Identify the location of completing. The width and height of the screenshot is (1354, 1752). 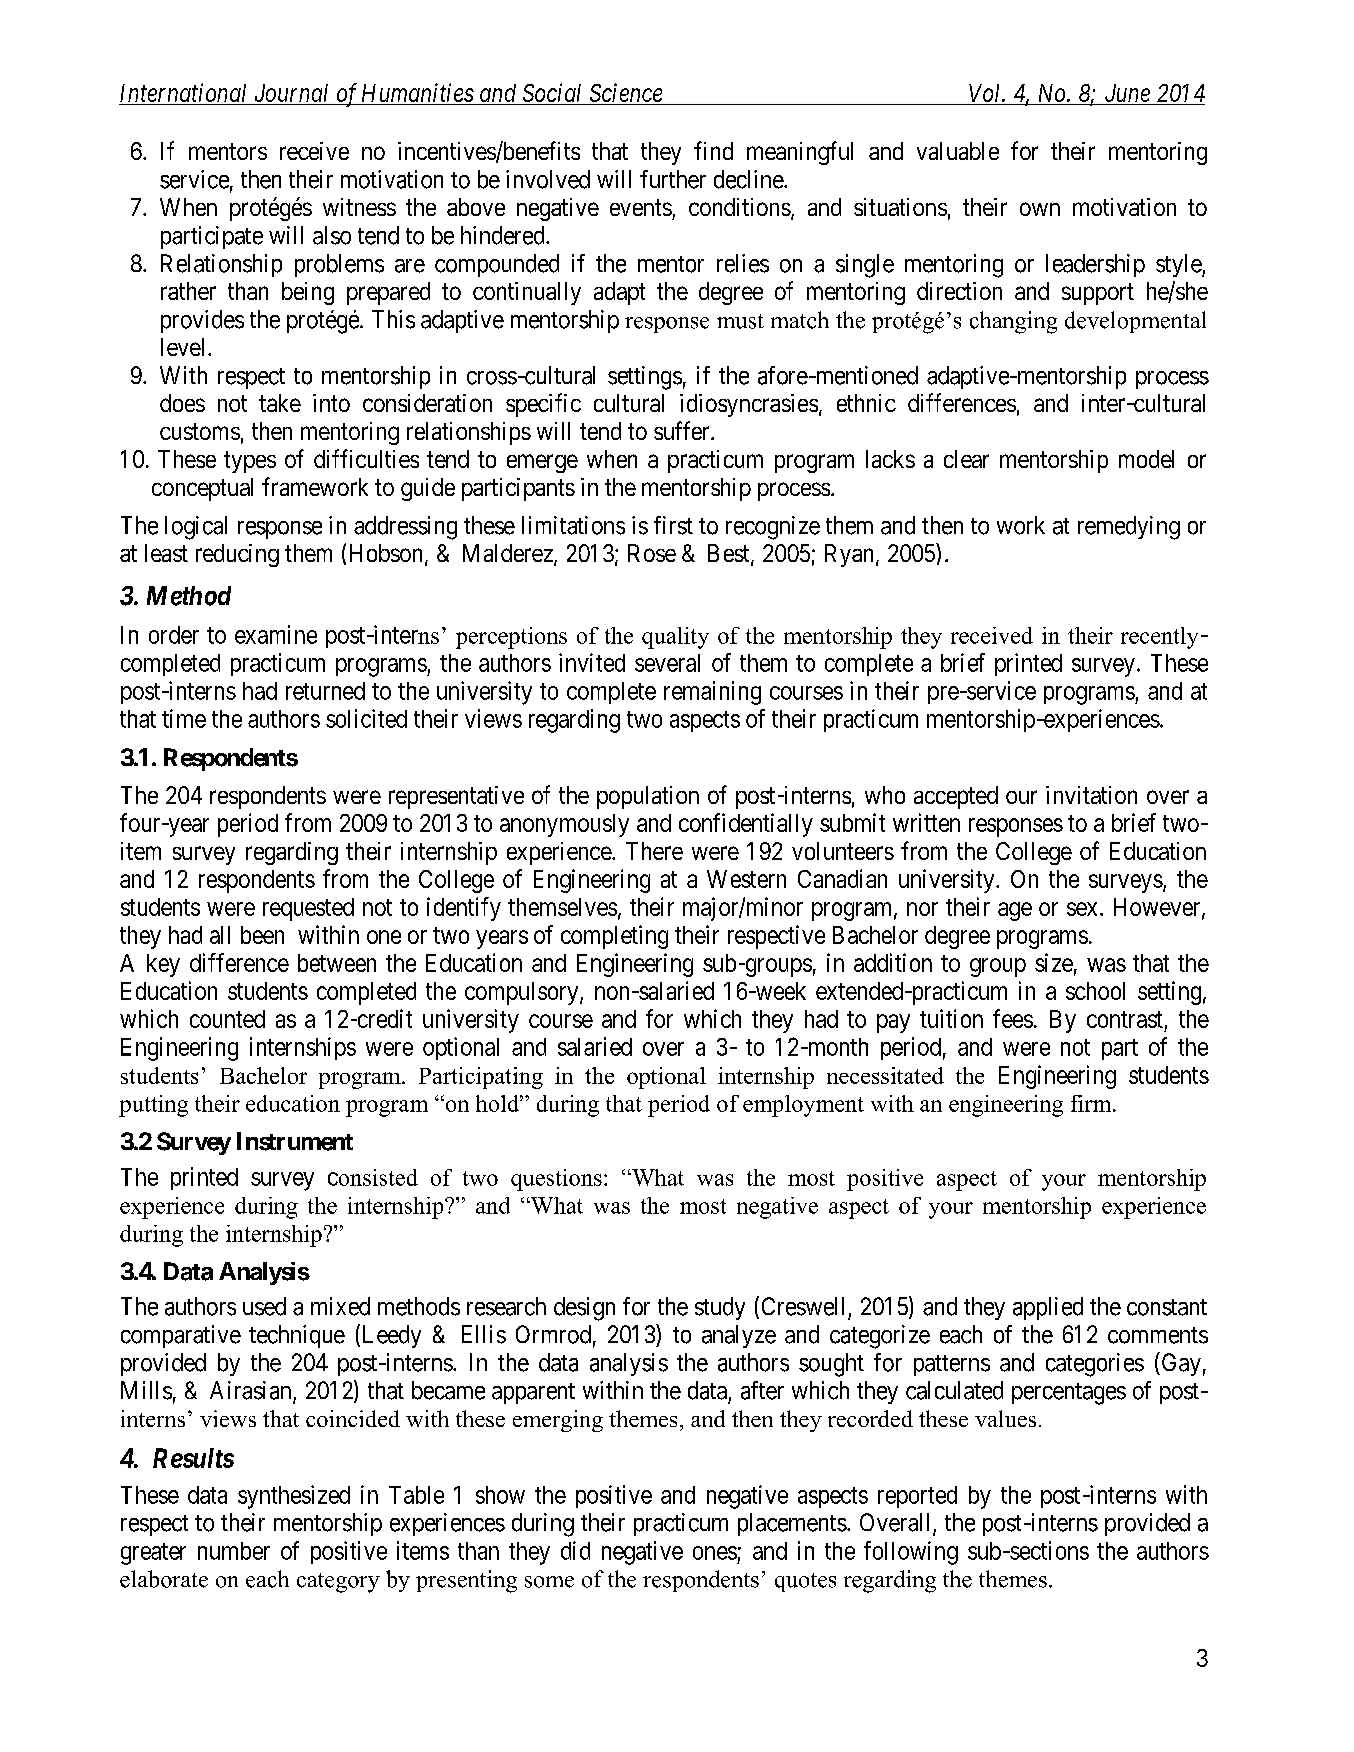
(614, 937).
